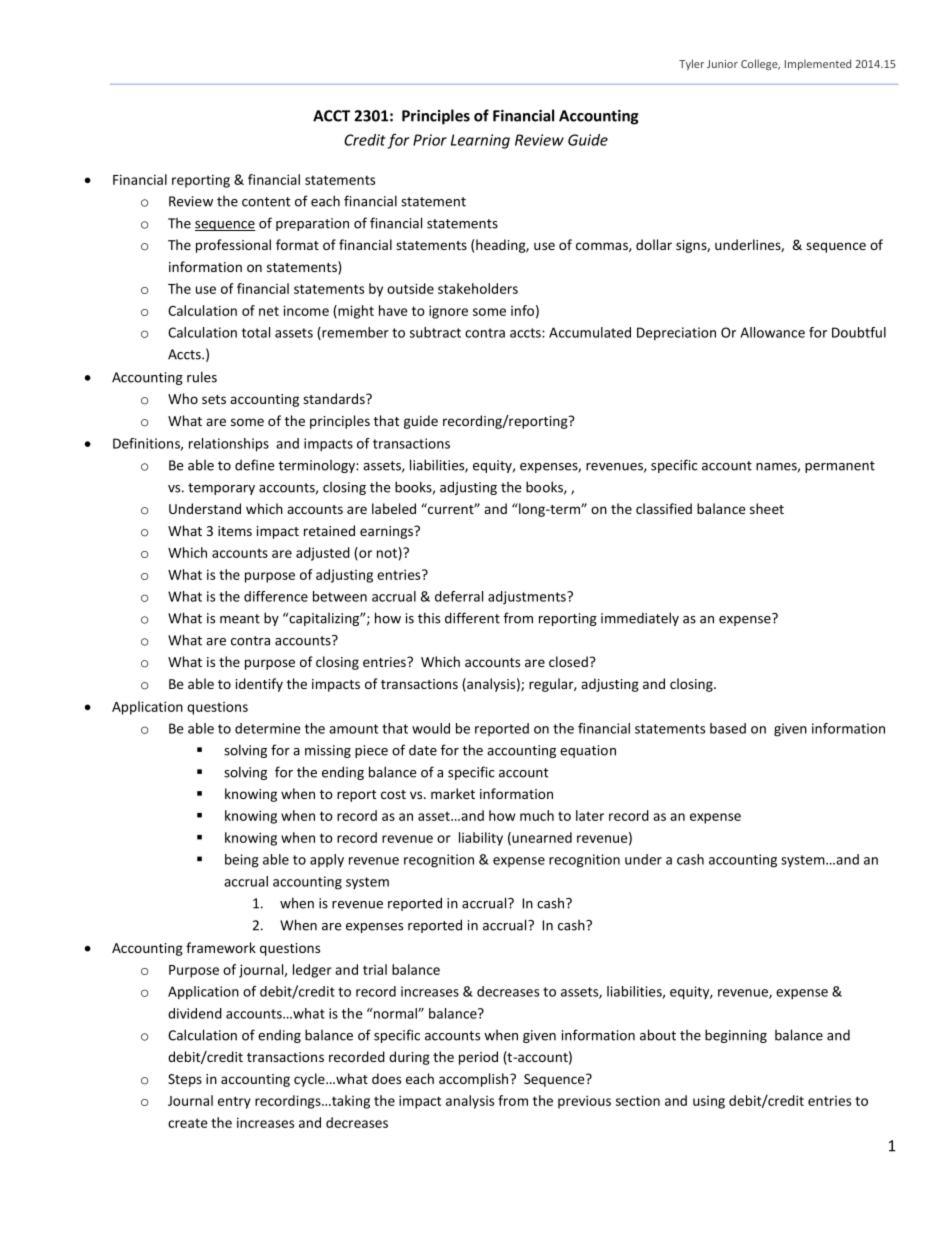  I want to click on difference, so click(276, 596).
